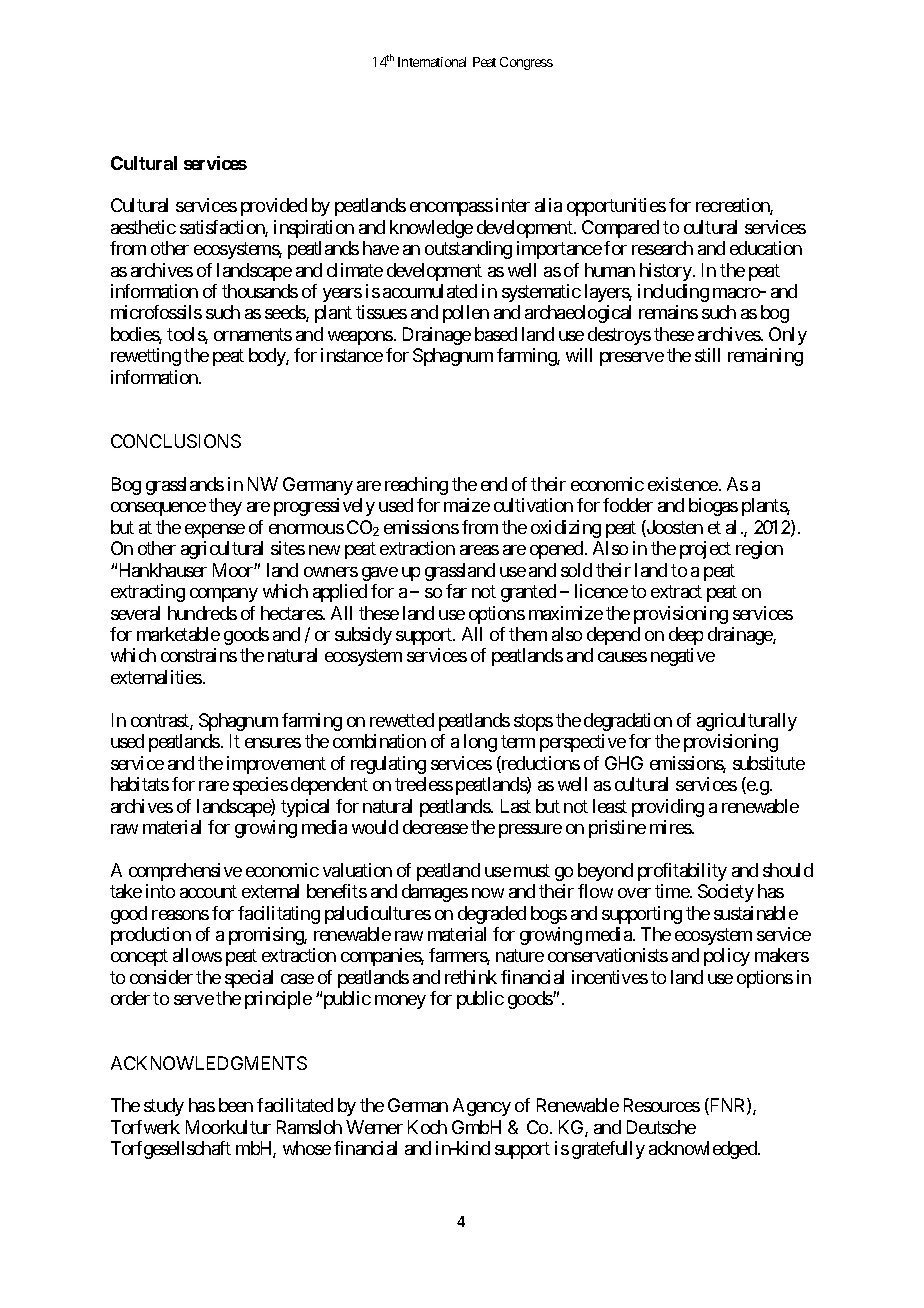 The width and height of the image is (924, 1308). Describe the element at coordinates (236, 1105) in the image. I see `been` at that location.
